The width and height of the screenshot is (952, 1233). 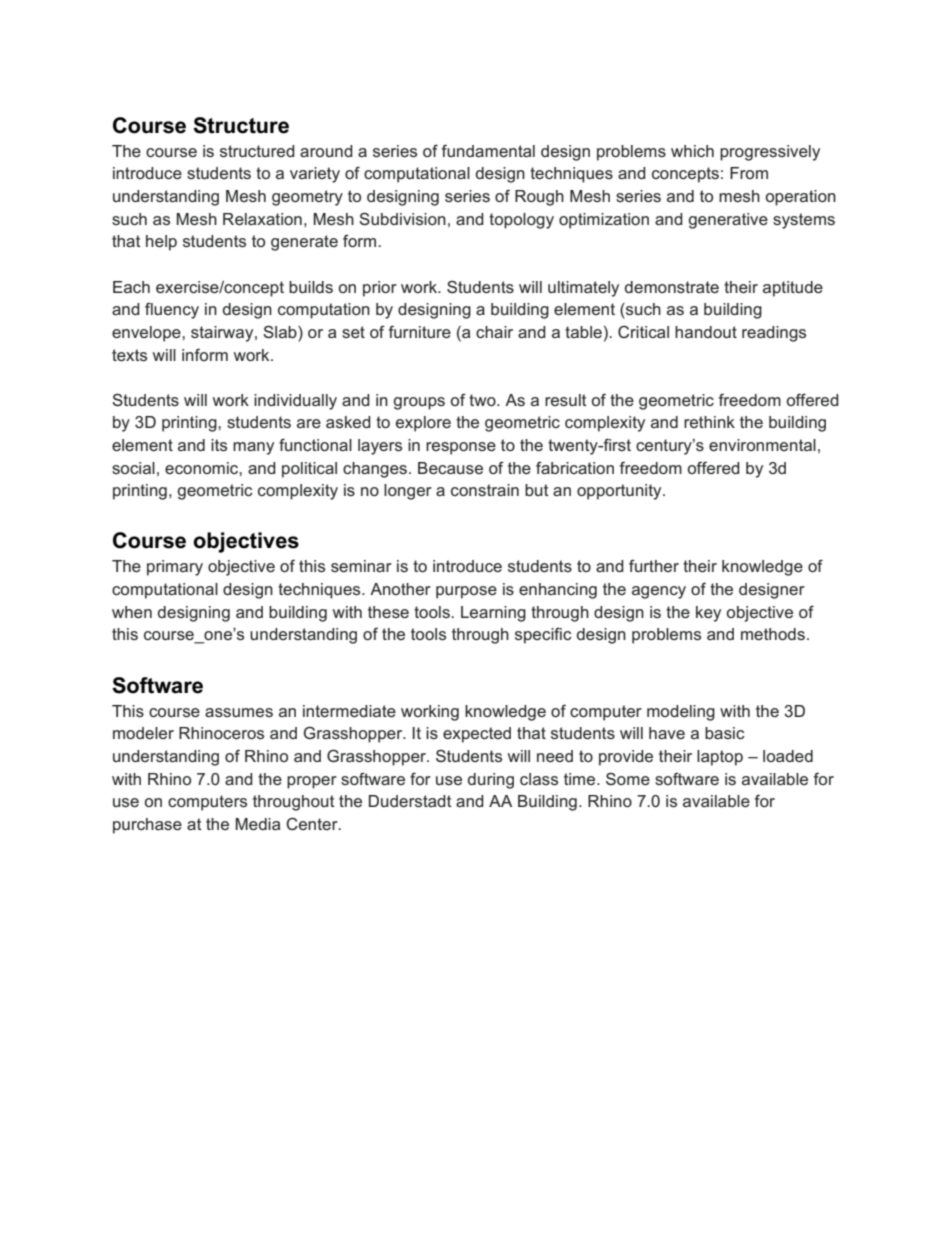 I want to click on fundamental, so click(x=488, y=150).
